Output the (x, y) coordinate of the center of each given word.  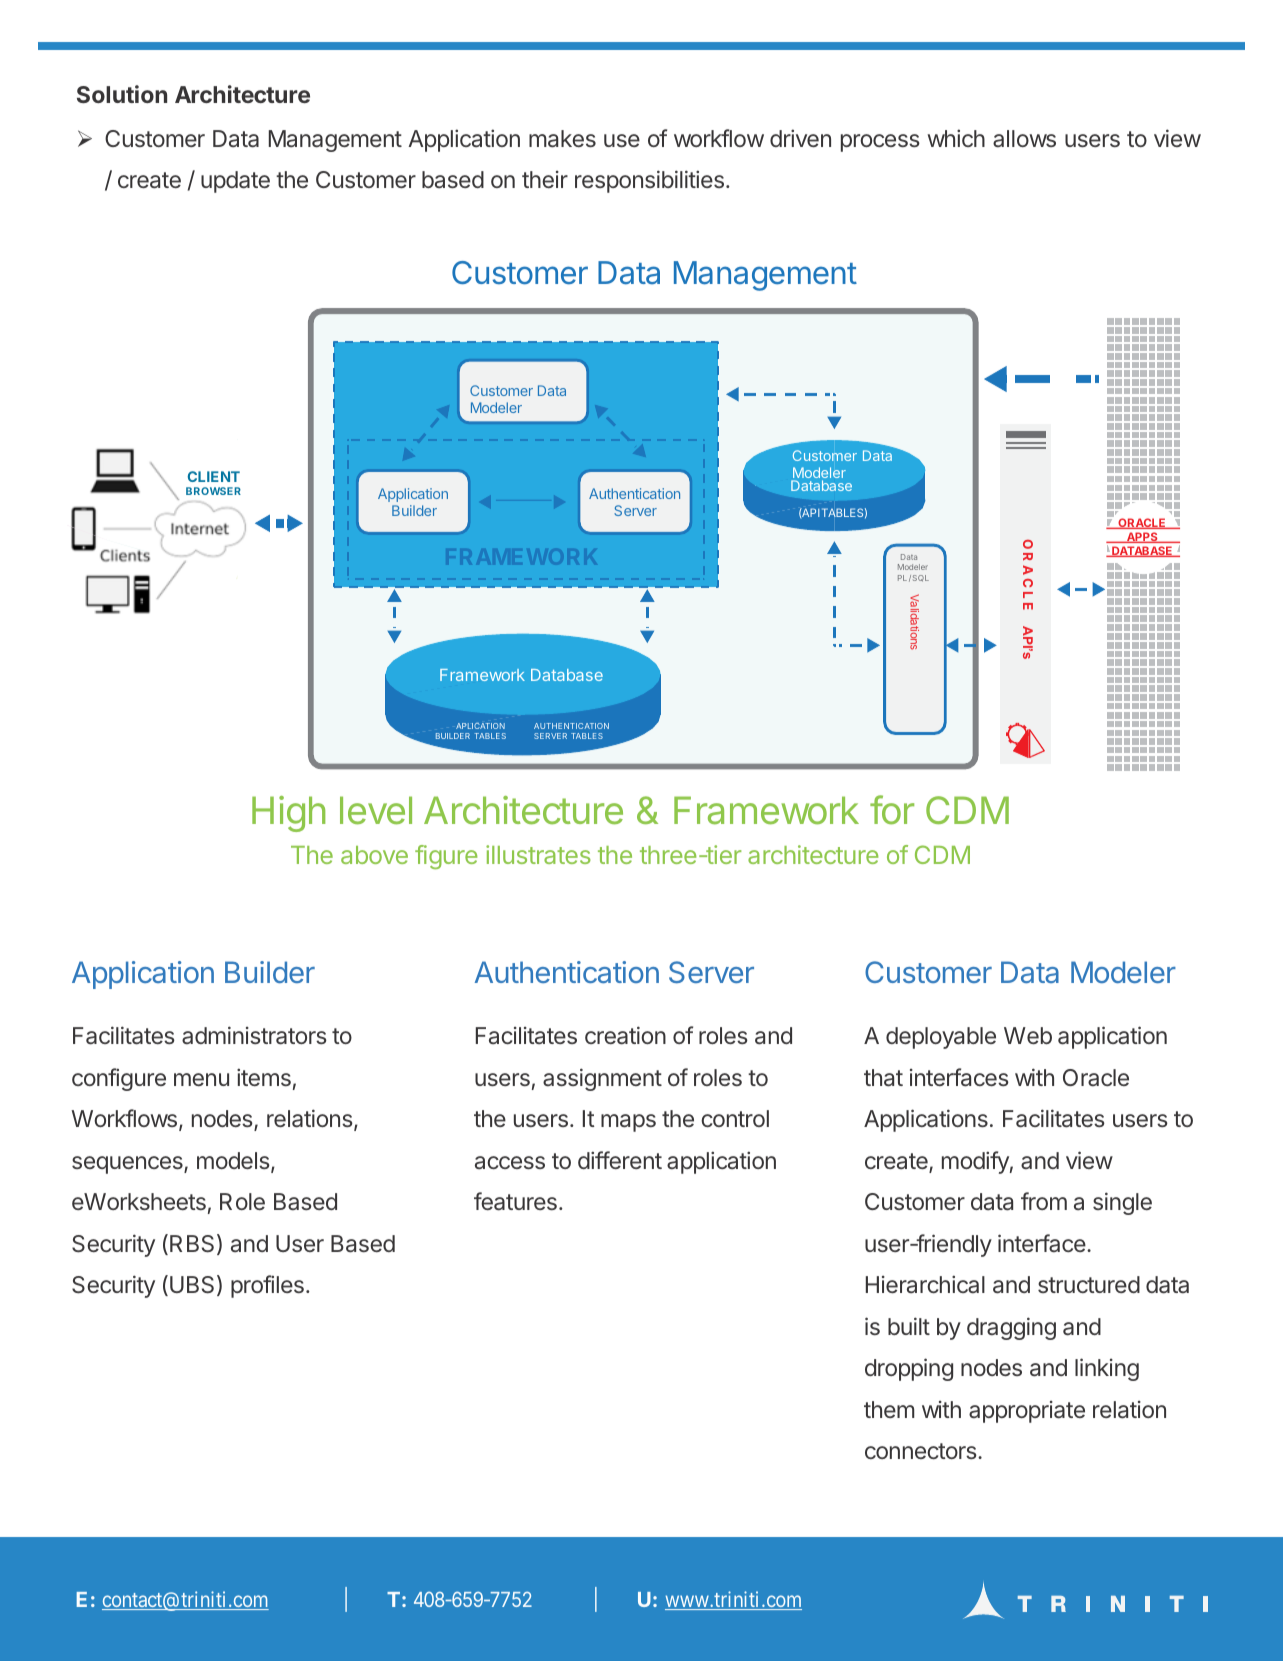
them (889, 1409)
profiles (267, 1286)
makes (562, 139)
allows (1024, 139)
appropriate (1027, 1412)
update (235, 182)
